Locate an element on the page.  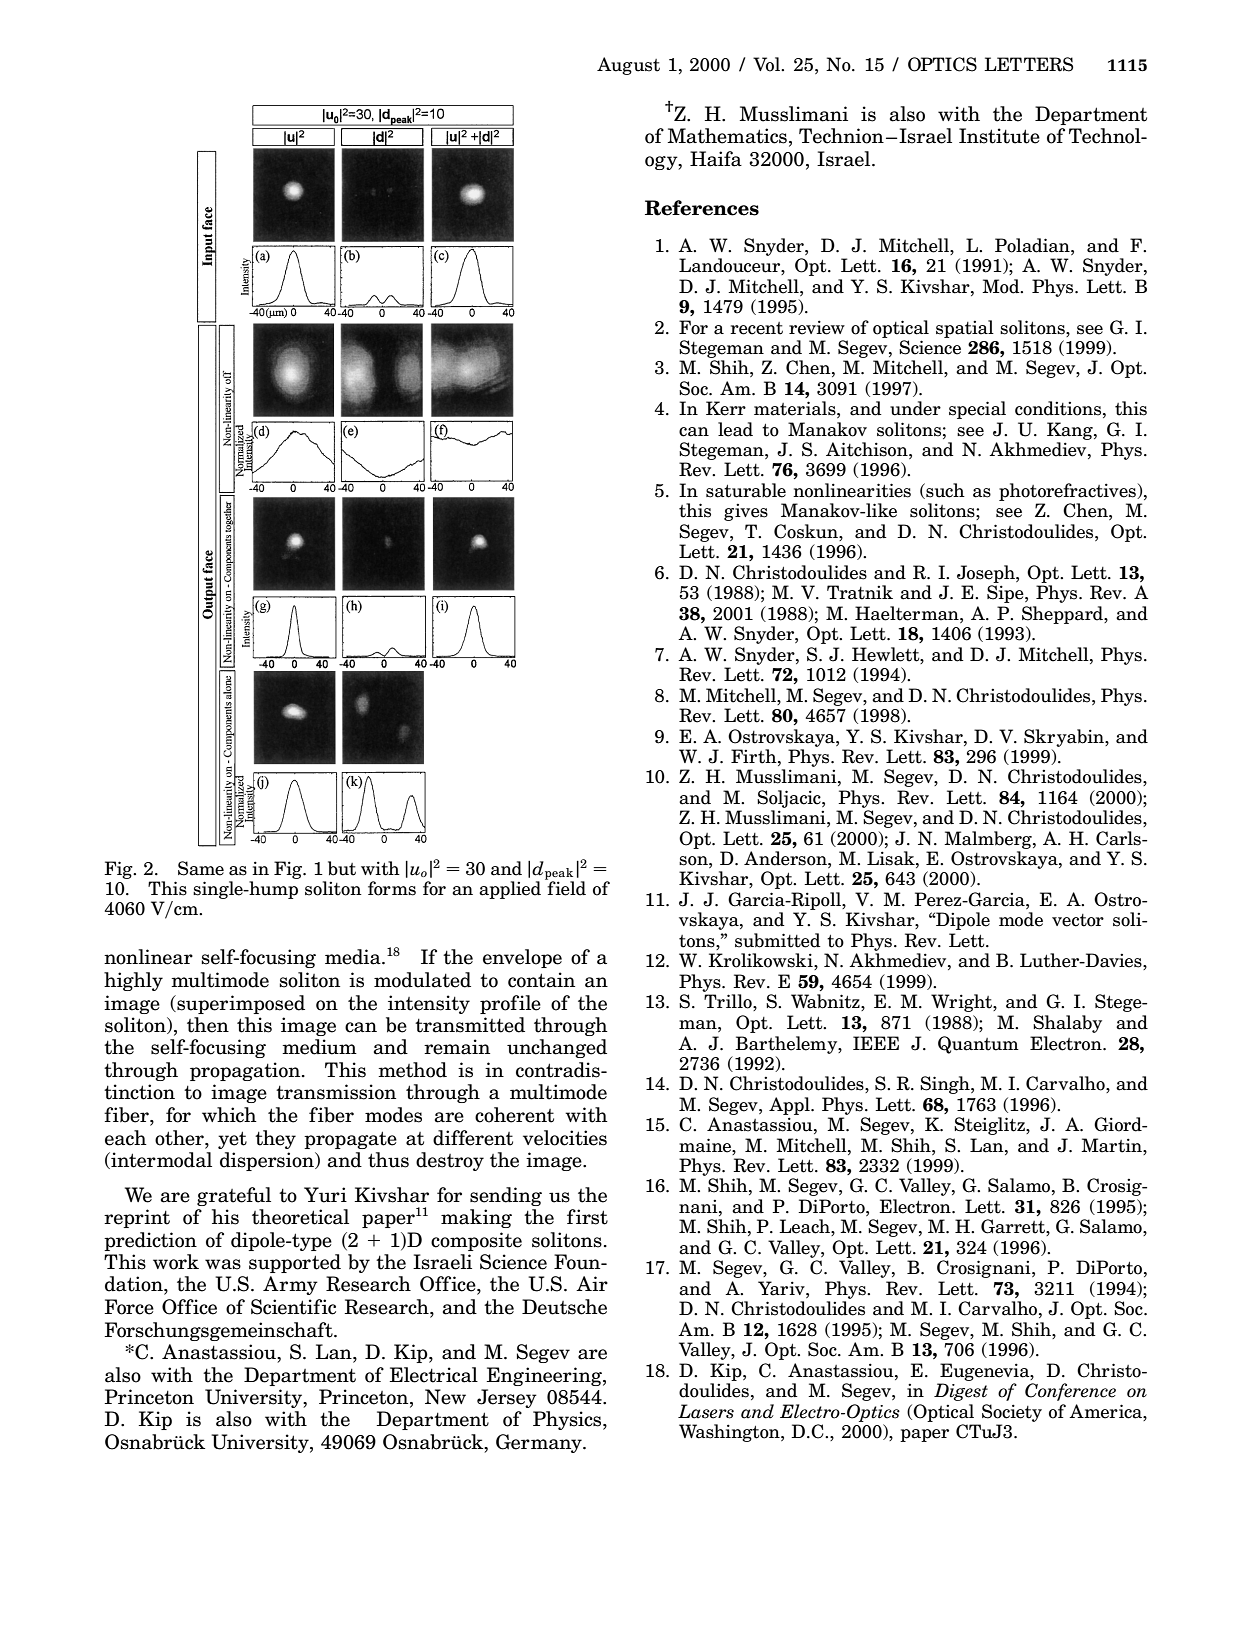
Same is located at coordinates (201, 868).
